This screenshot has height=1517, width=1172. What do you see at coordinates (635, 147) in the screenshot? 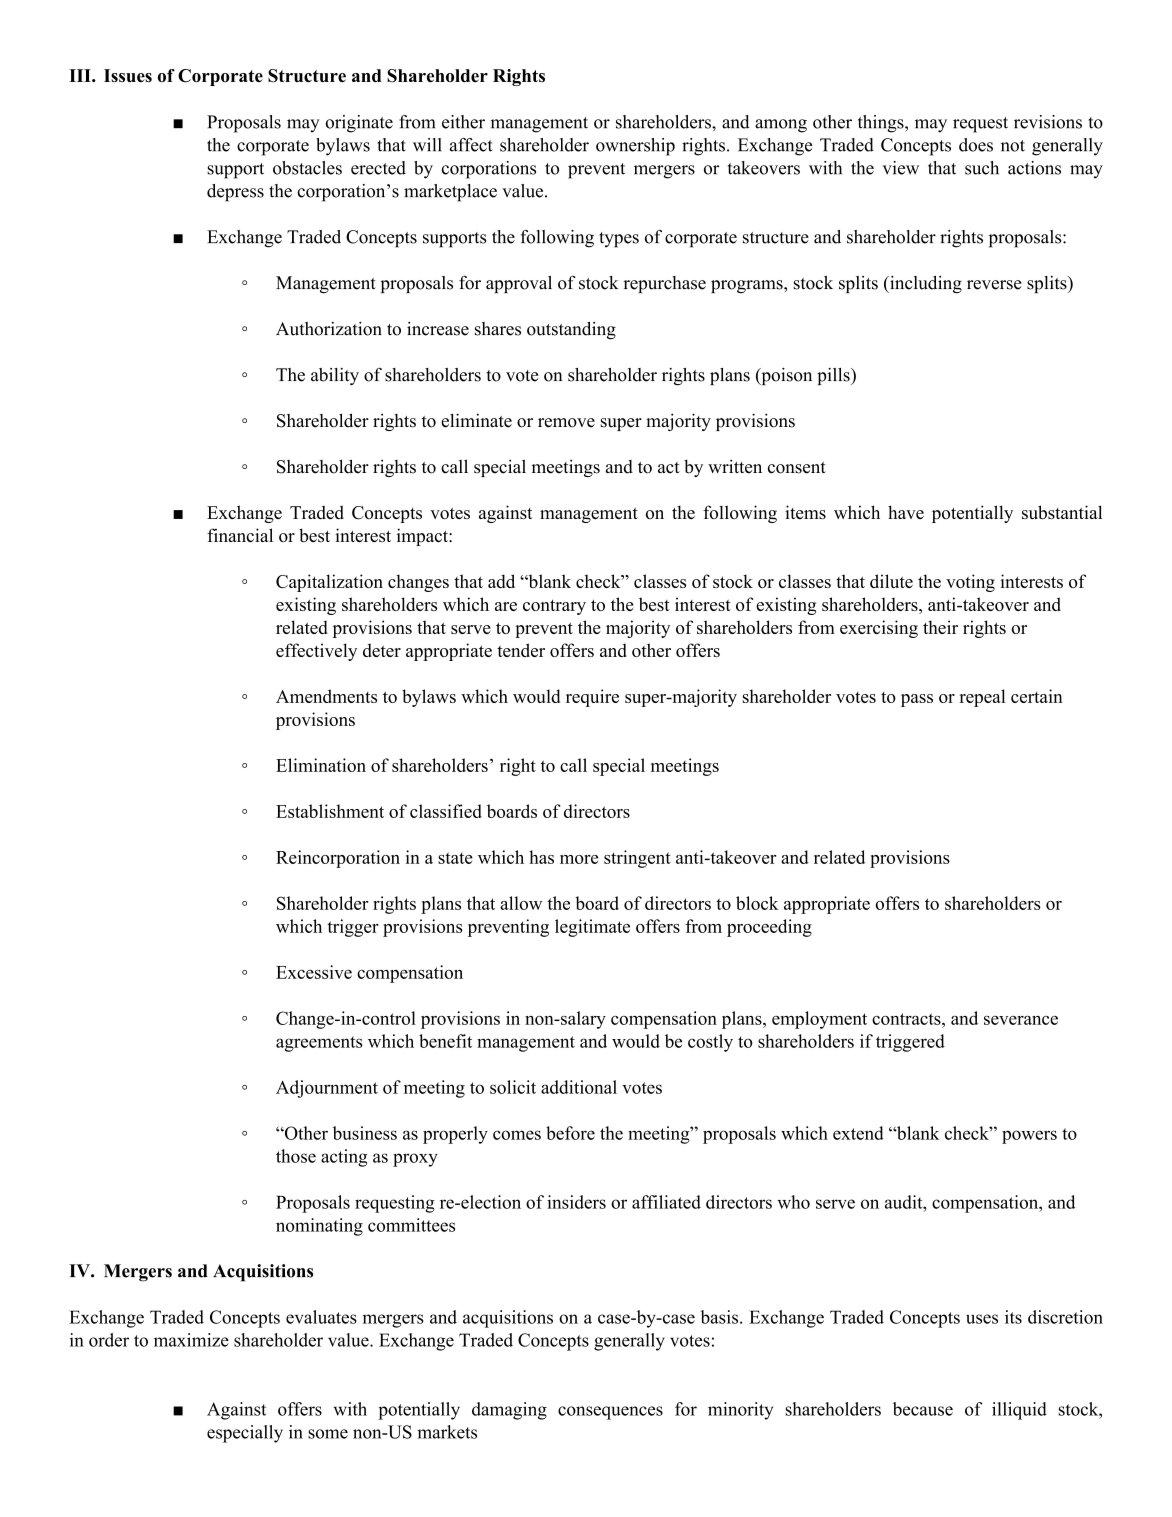
I see `ownership` at bounding box center [635, 147].
